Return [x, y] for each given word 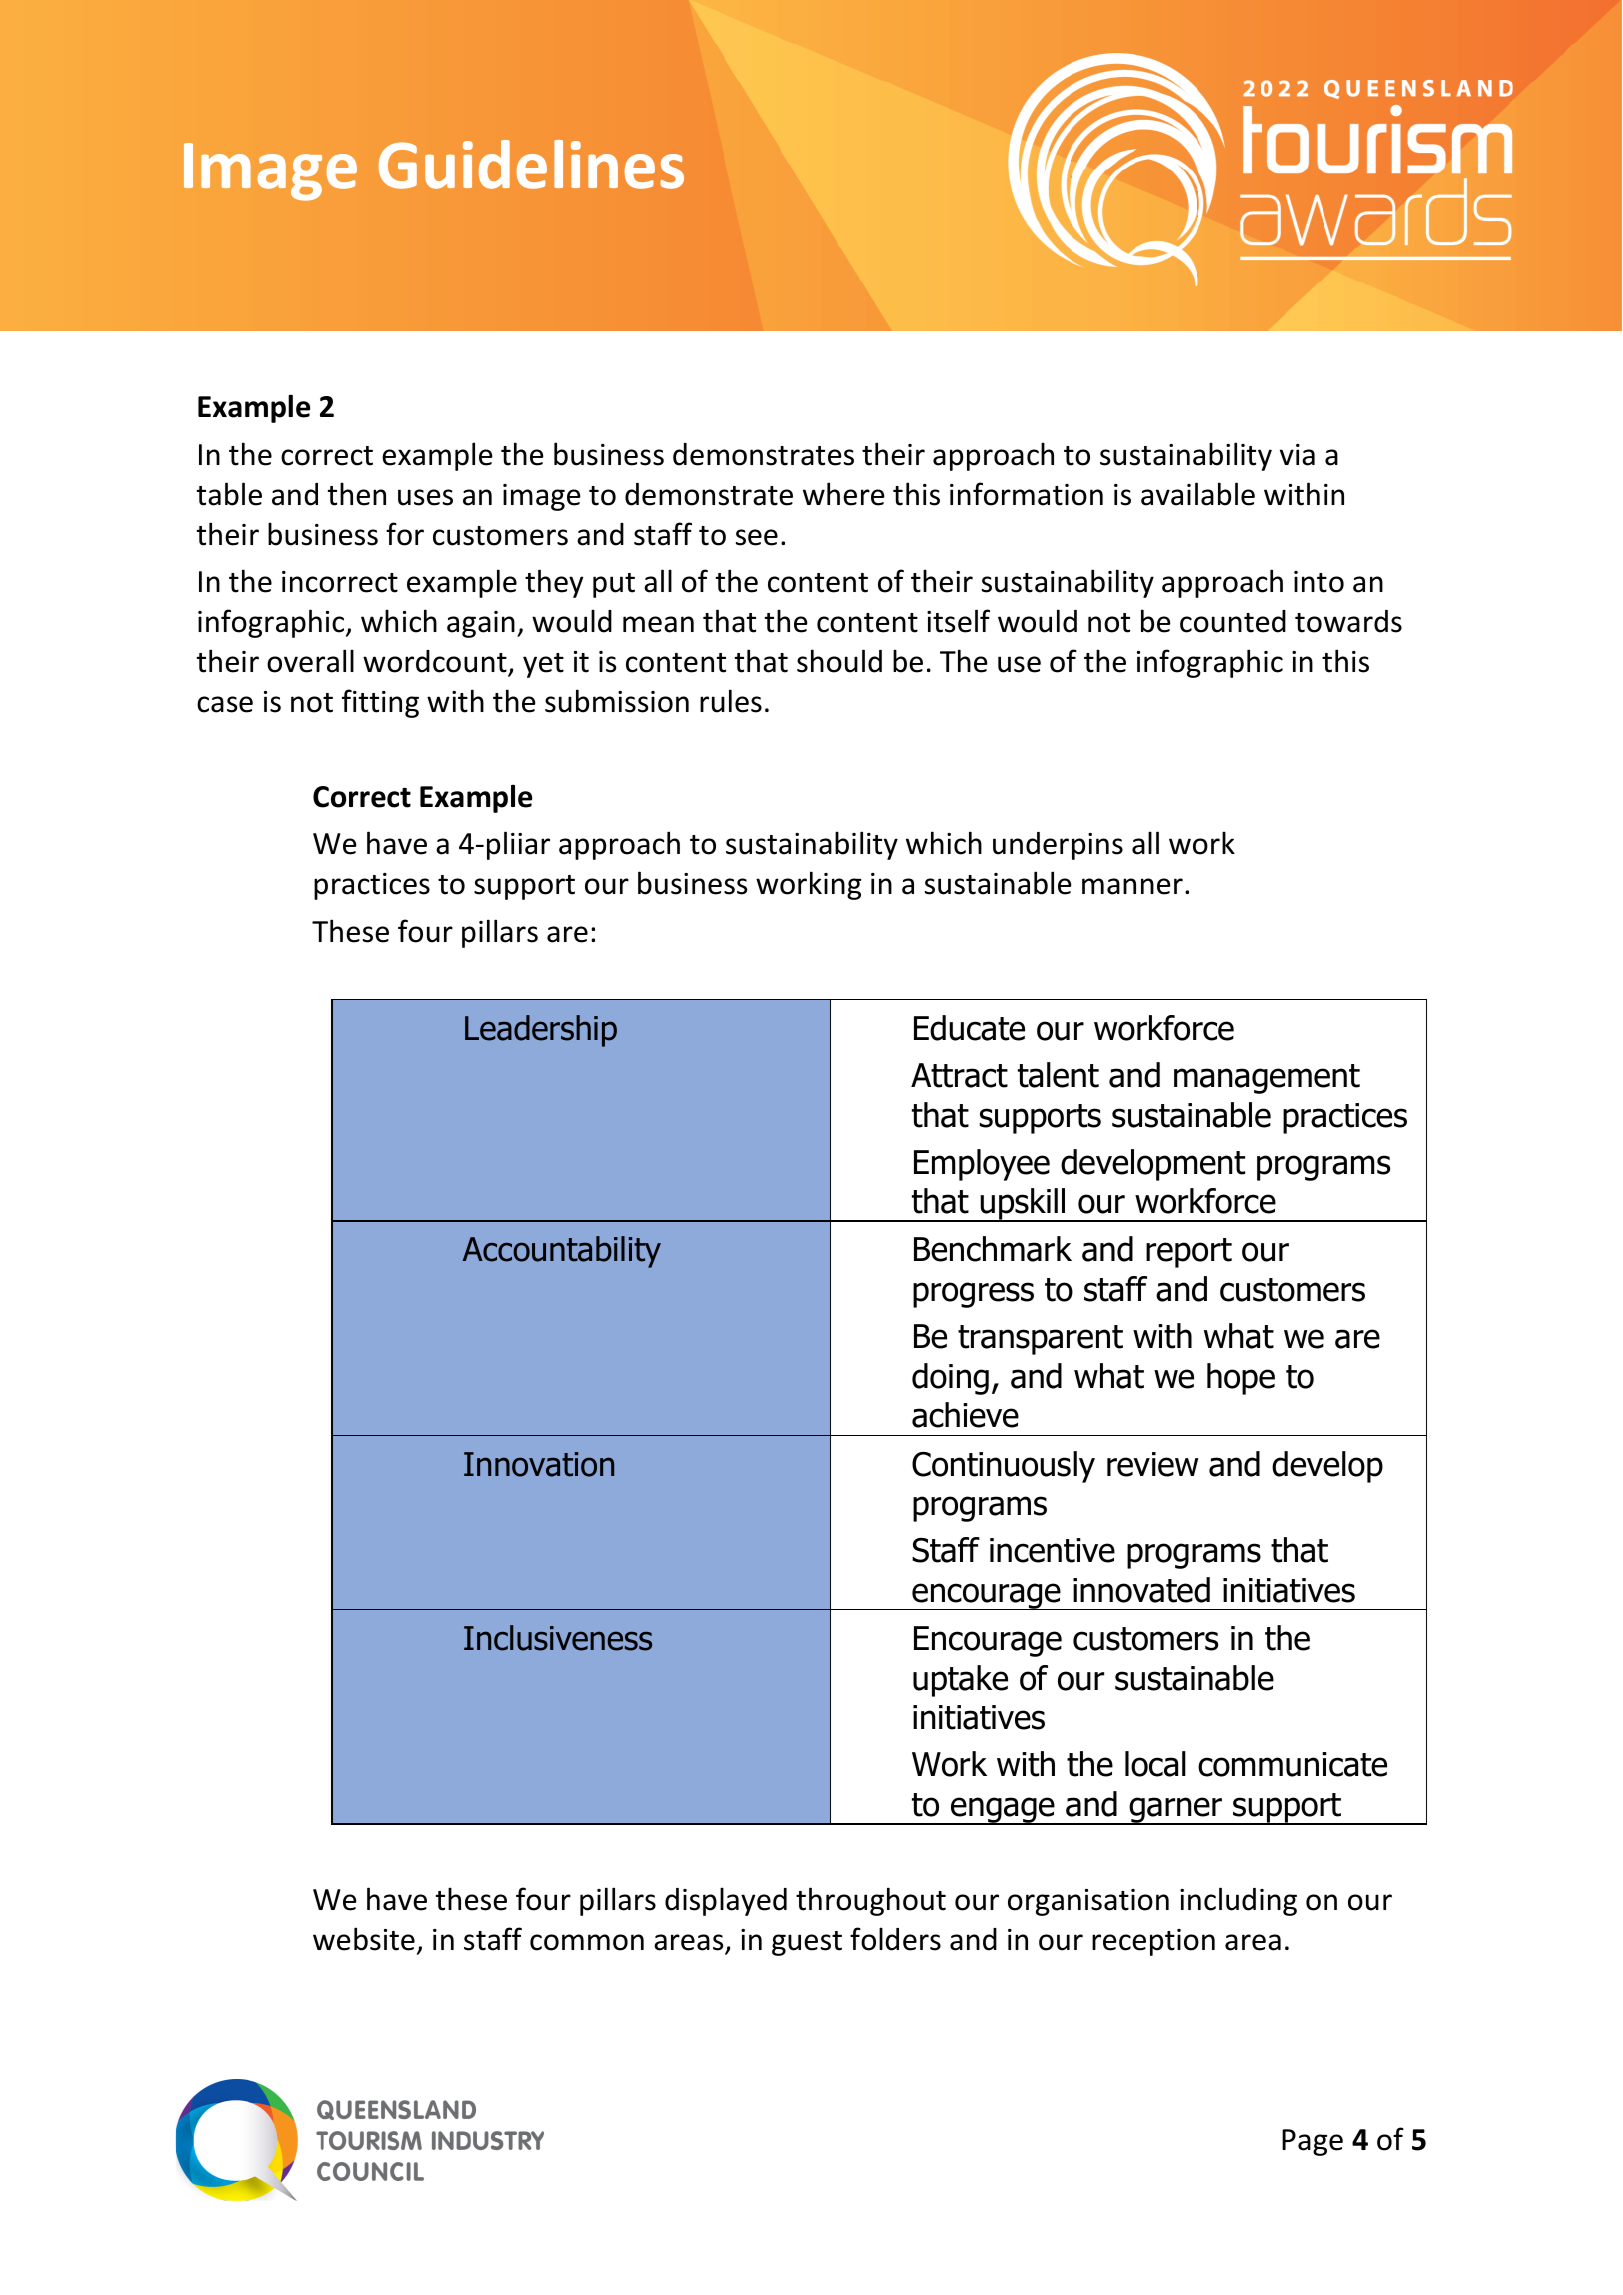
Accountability [562, 1252]
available [1198, 494]
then [357, 494]
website [364, 1939]
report [1189, 1253]
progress [973, 1295]
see [757, 537]
